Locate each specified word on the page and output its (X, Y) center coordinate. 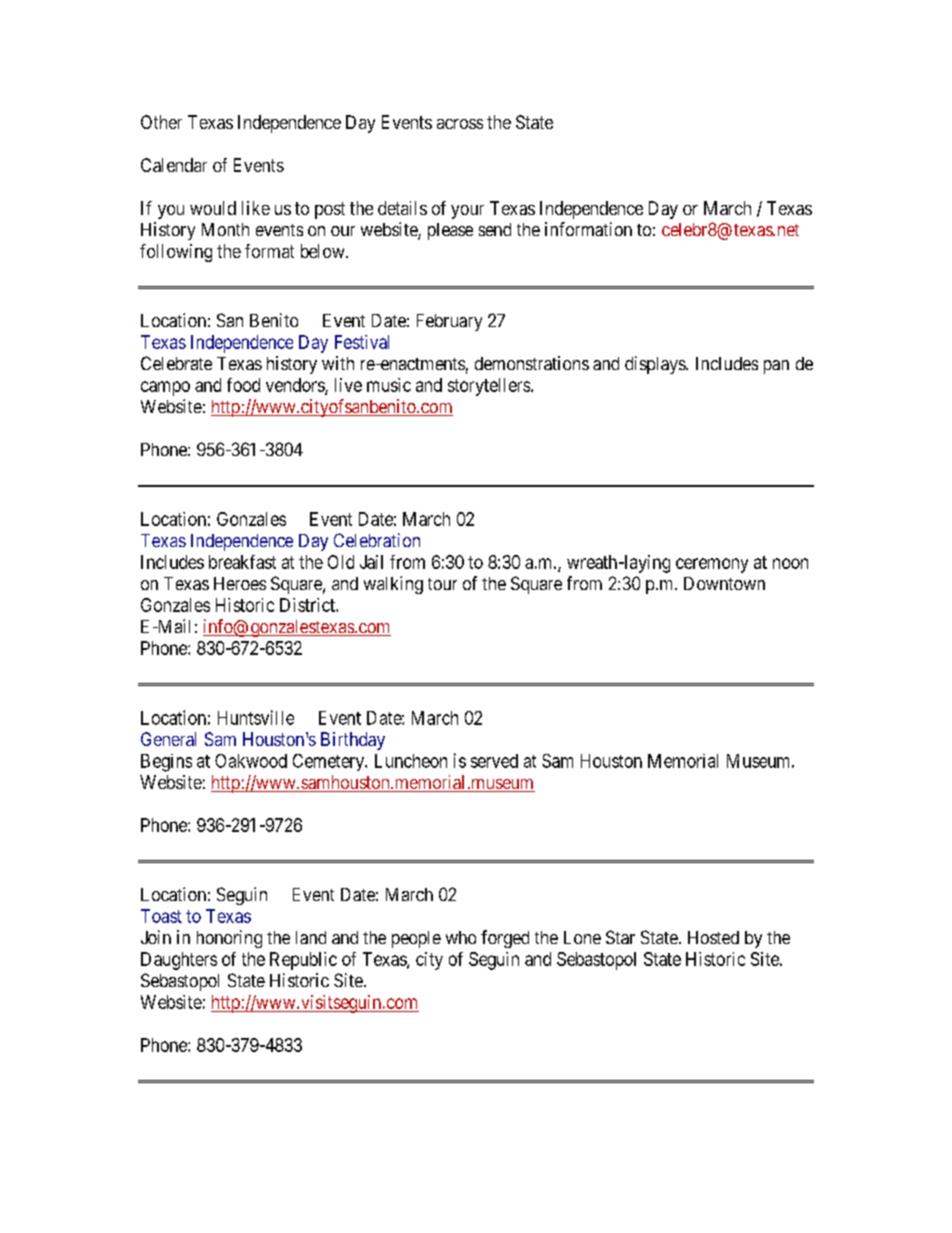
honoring (229, 939)
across (460, 124)
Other (161, 122)
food (243, 385)
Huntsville (256, 717)
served (494, 761)
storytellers (490, 387)
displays (656, 365)
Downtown (724, 583)
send (495, 229)
